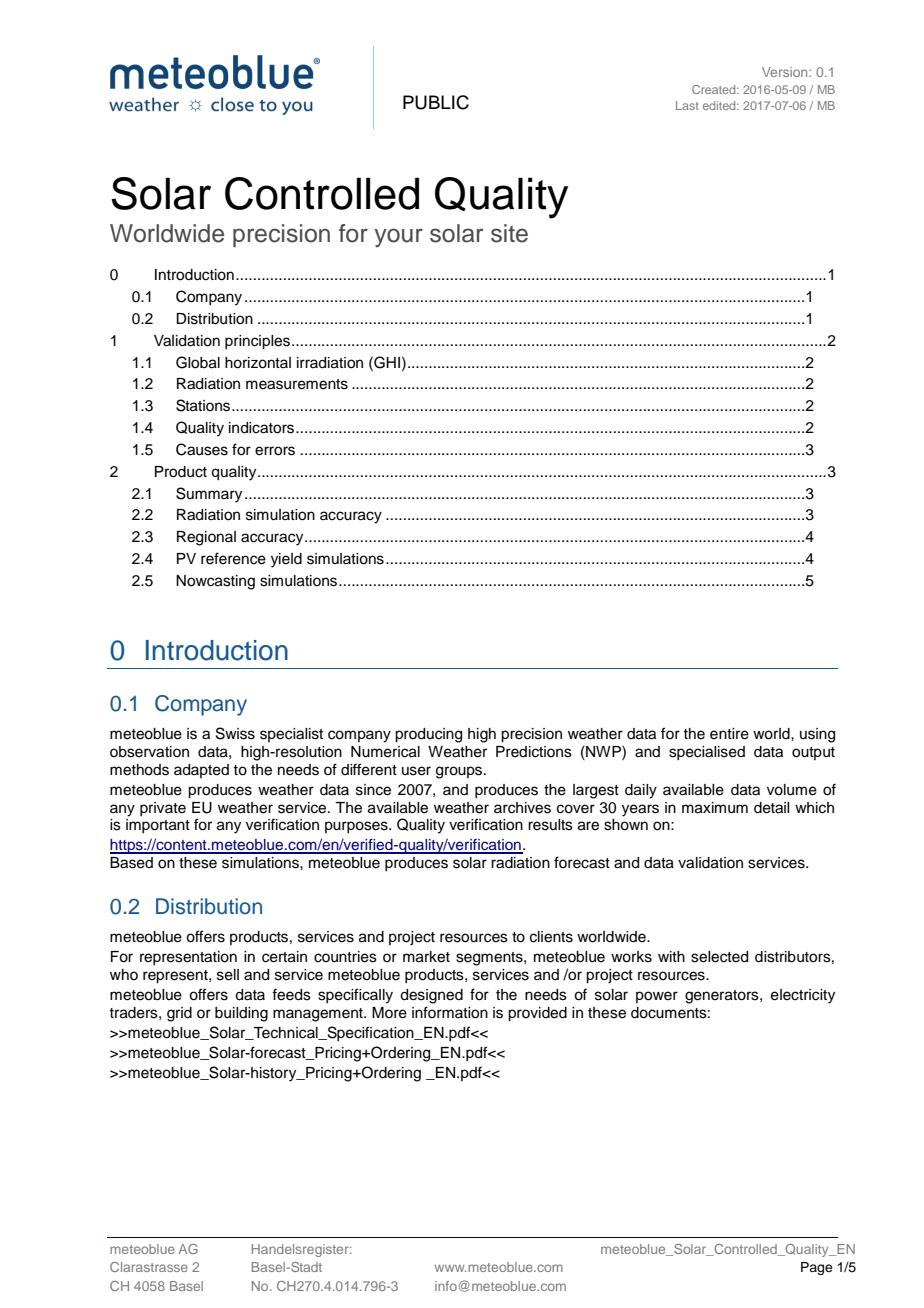 The width and height of the screenshot is (924, 1308). What do you see at coordinates (719, 957) in the screenshot?
I see `selected` at bounding box center [719, 957].
